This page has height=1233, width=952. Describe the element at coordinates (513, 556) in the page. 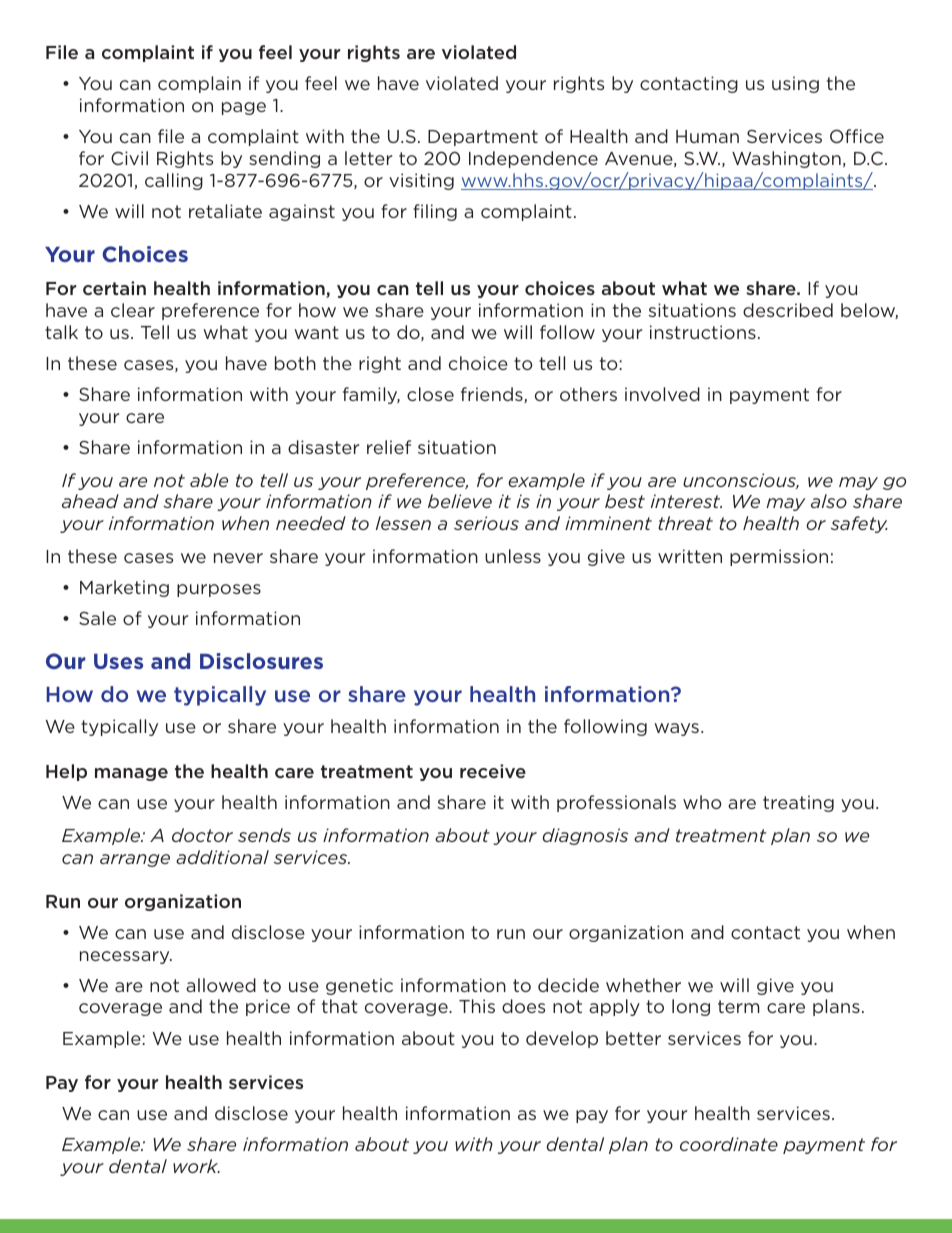

I see `unless` at that location.
